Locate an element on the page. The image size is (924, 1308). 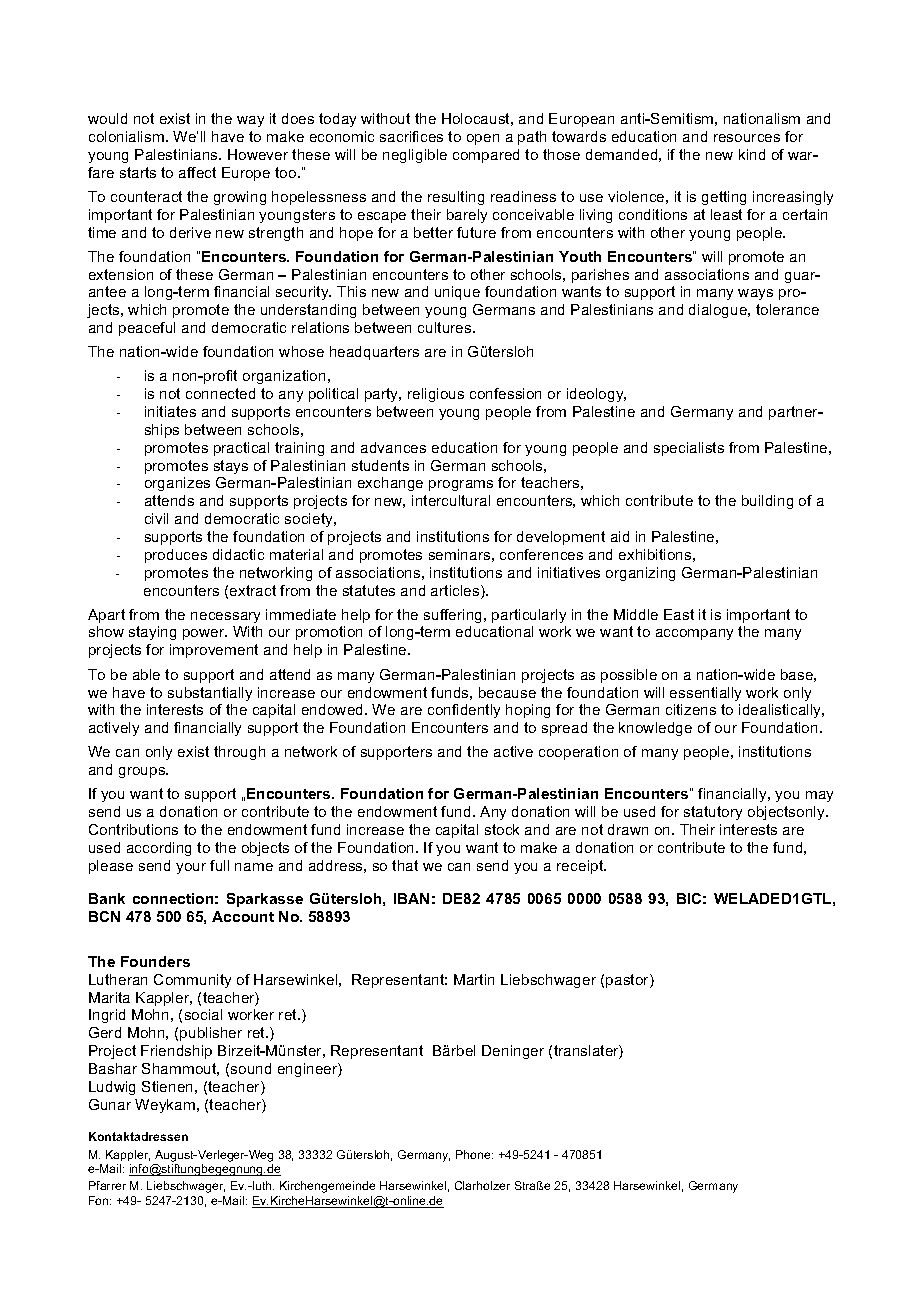
statutory is located at coordinates (713, 813).
